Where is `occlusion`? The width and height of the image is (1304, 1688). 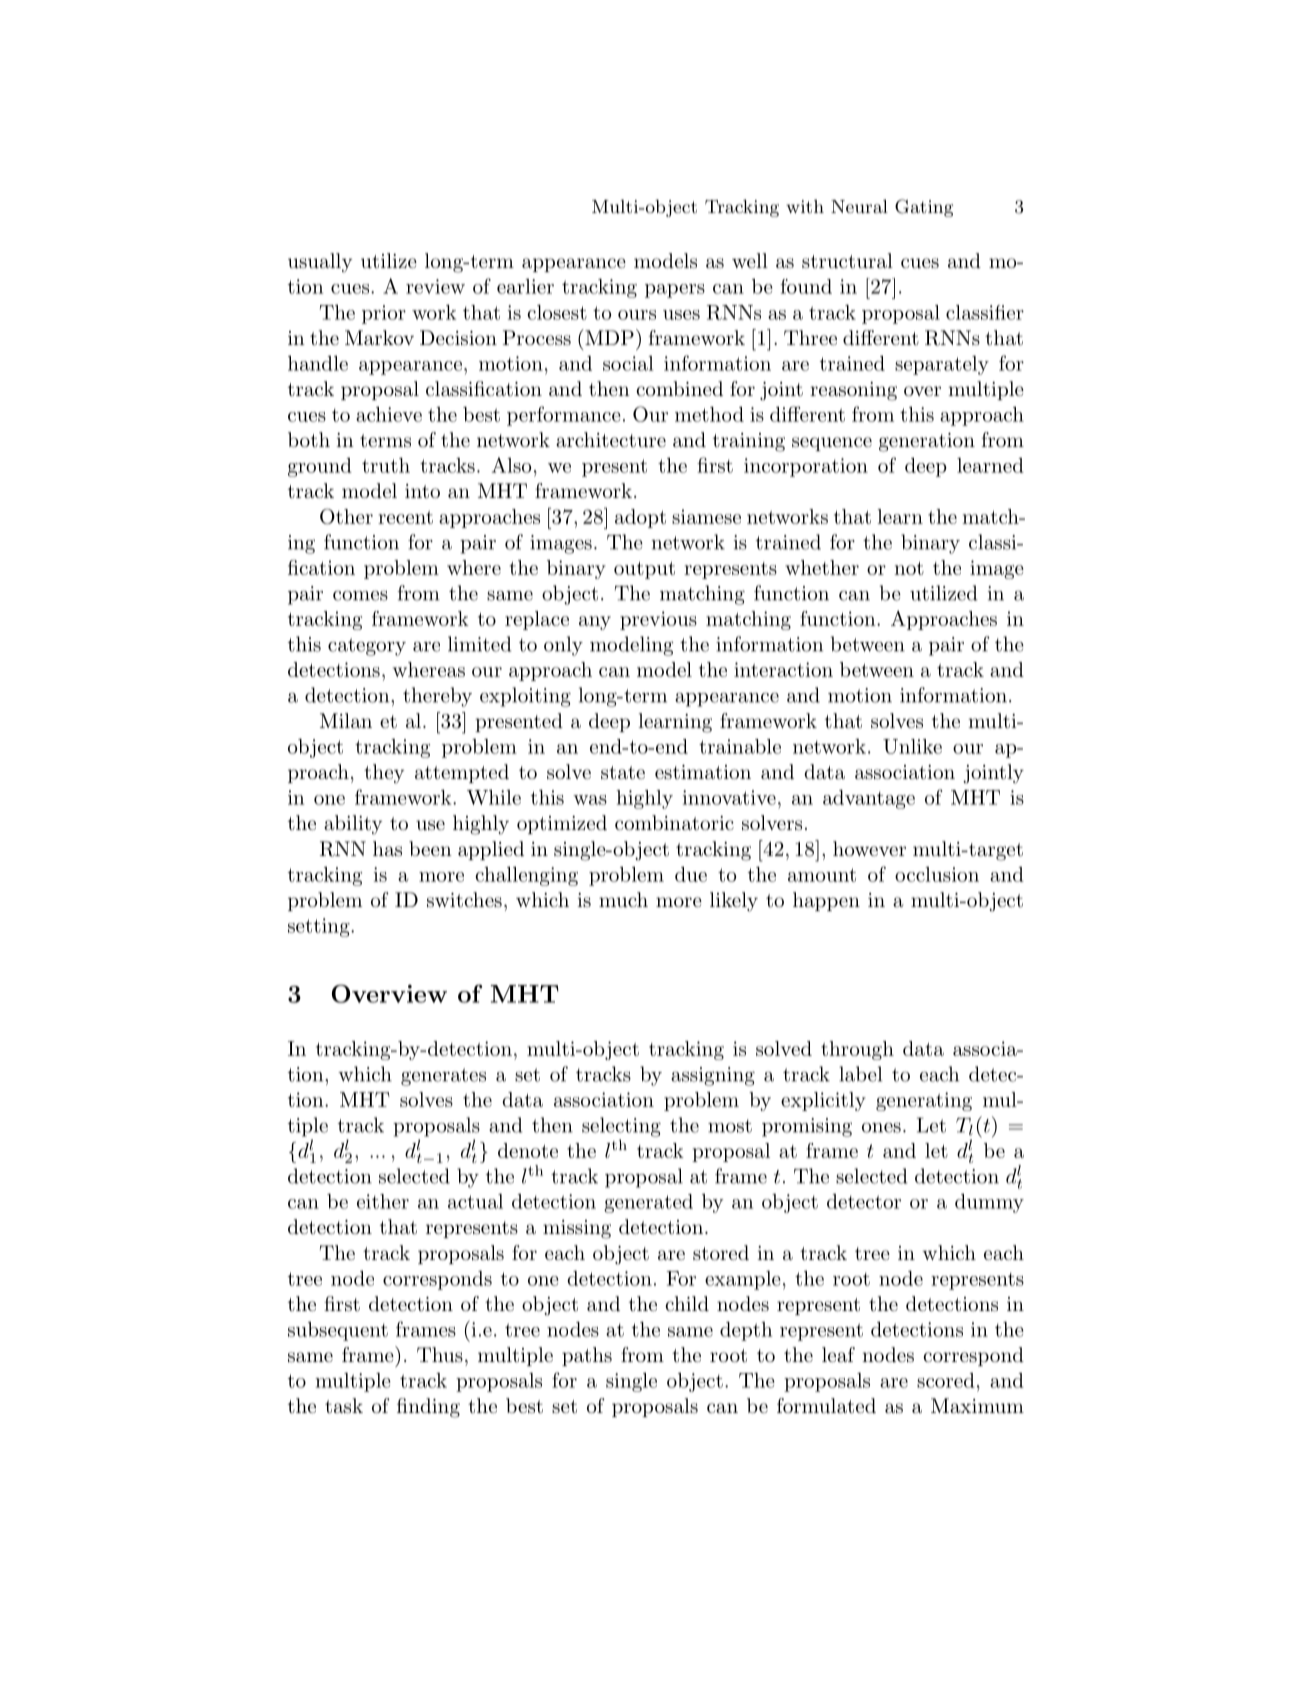
occlusion is located at coordinates (937, 874).
